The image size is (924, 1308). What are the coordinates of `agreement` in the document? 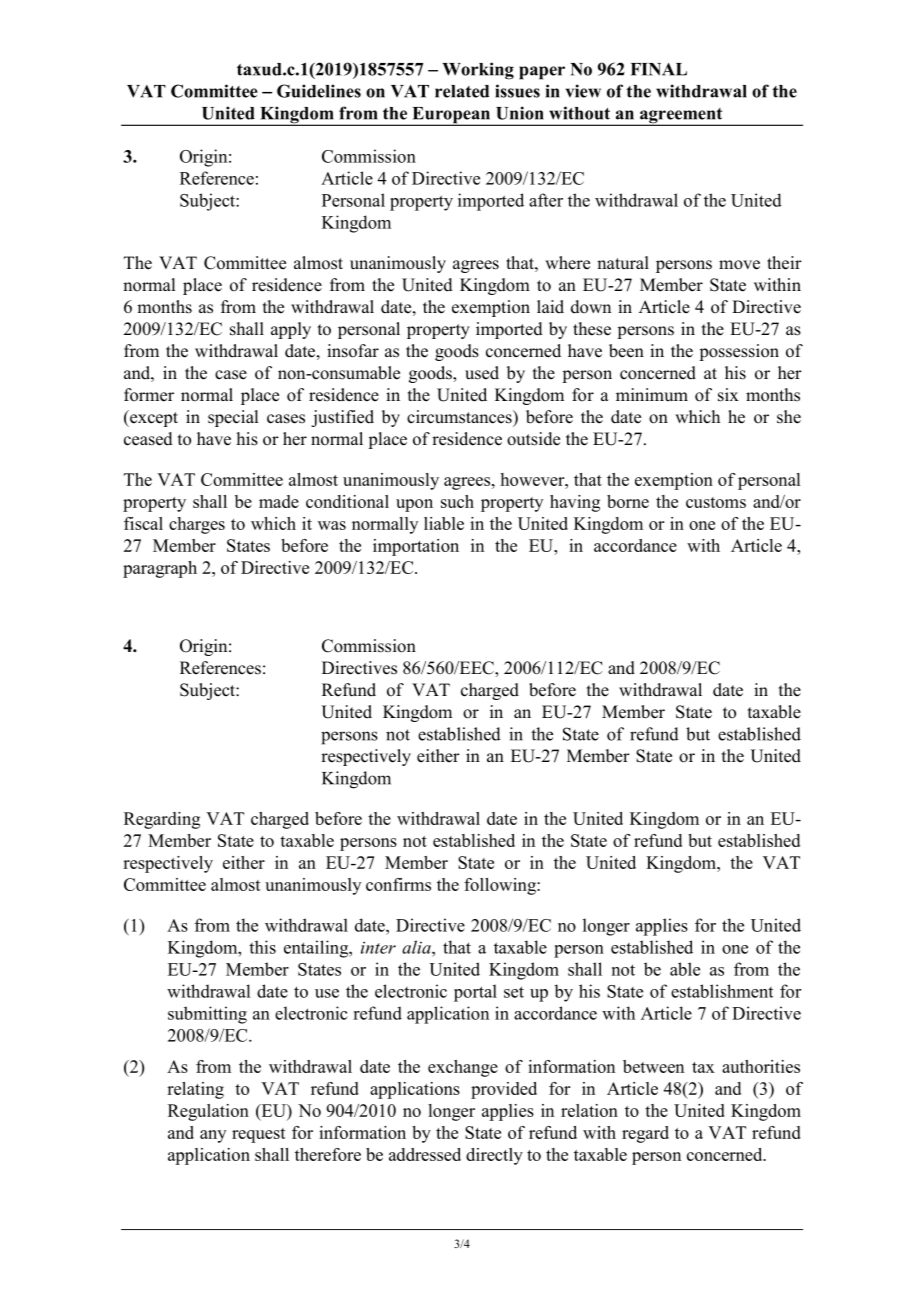 It's located at (681, 117).
